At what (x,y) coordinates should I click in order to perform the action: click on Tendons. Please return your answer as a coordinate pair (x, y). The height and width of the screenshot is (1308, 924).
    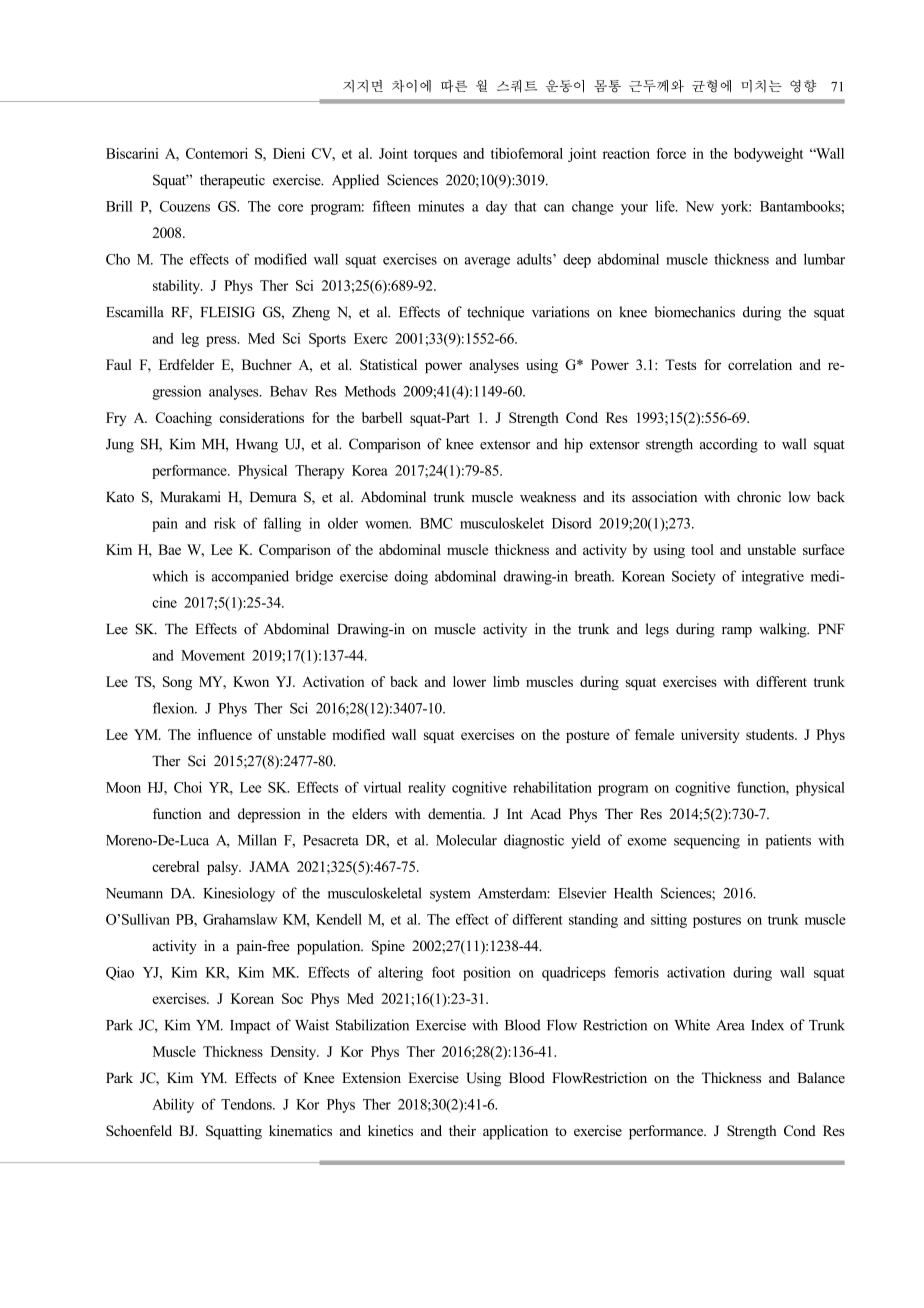
    Looking at the image, I should click on (247, 1104).
